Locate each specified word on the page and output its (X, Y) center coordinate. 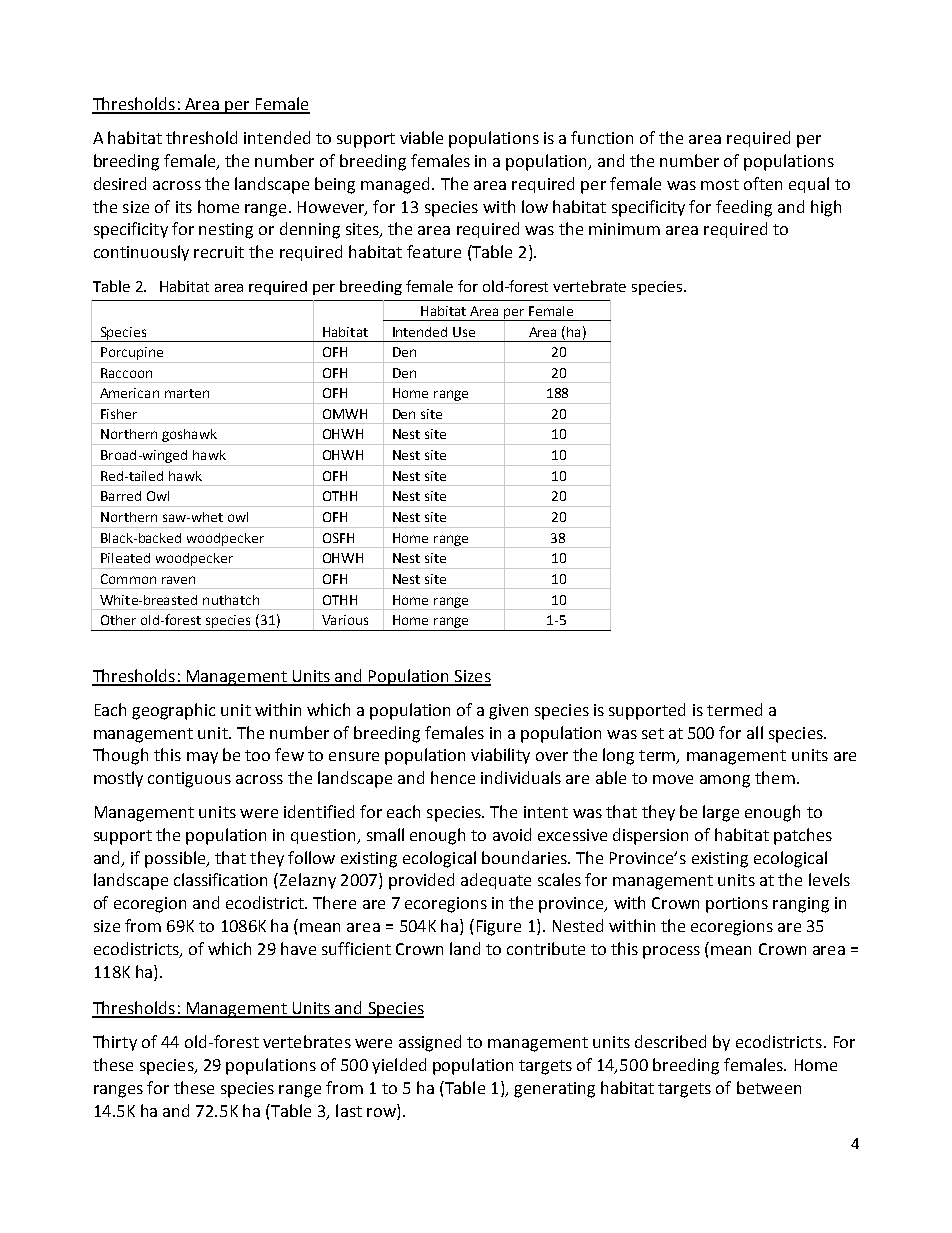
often (763, 183)
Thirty (115, 1043)
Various (345, 620)
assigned (430, 1043)
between (769, 1087)
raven (178, 580)
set (653, 733)
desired (120, 183)
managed (397, 185)
